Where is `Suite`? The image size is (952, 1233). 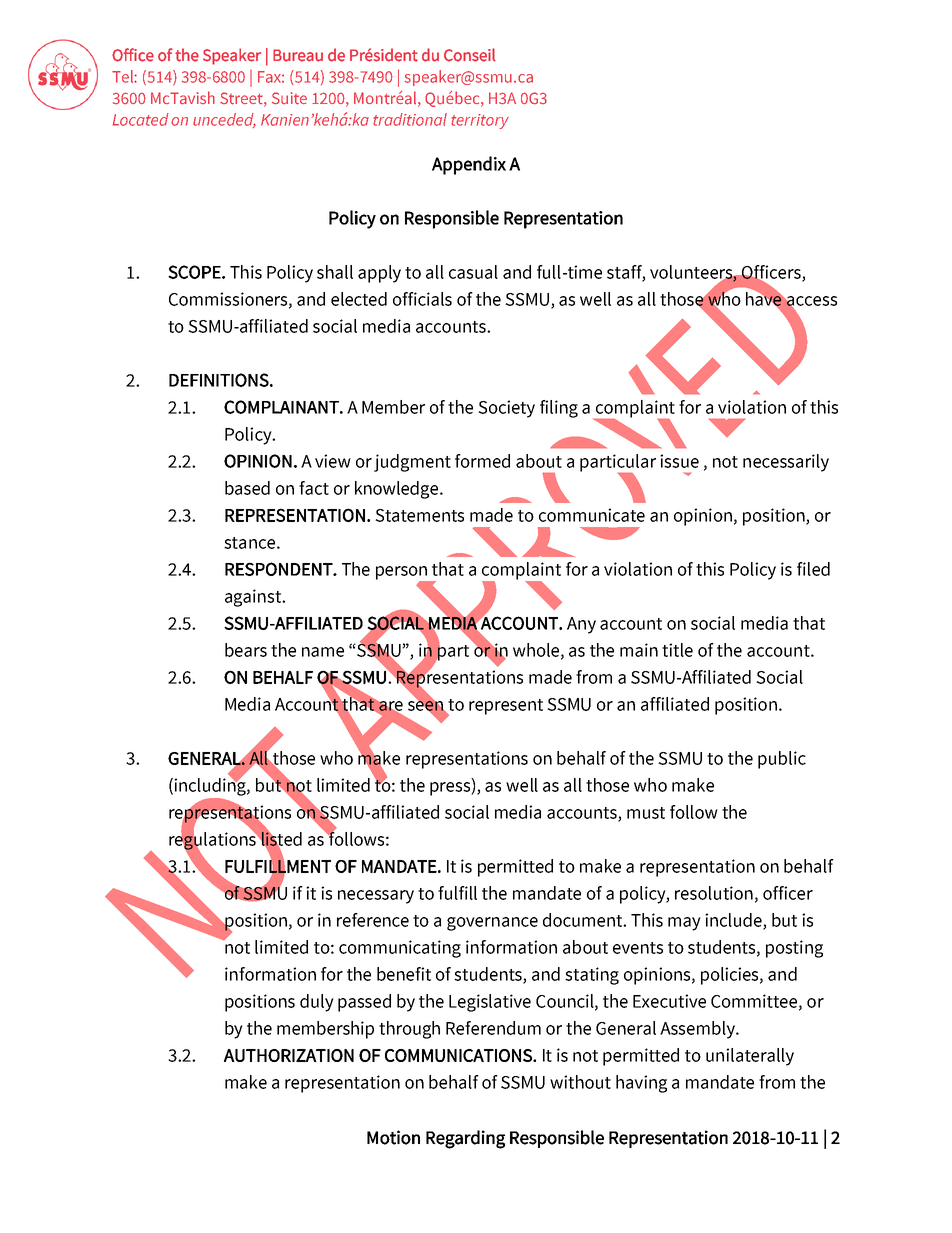 Suite is located at coordinates (289, 98).
